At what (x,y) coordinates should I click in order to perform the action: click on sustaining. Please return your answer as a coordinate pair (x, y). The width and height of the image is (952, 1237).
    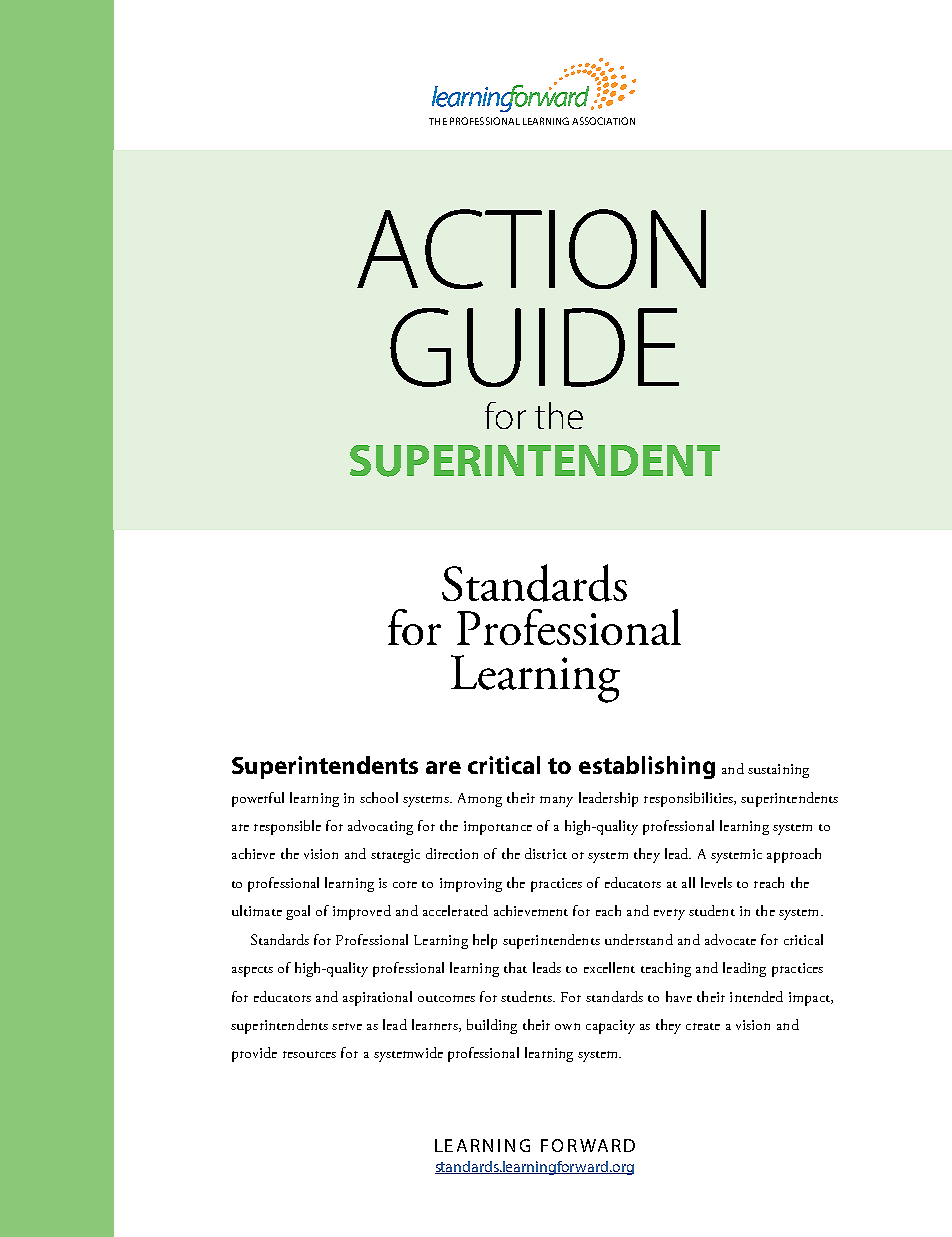
    Looking at the image, I should click on (778, 771).
